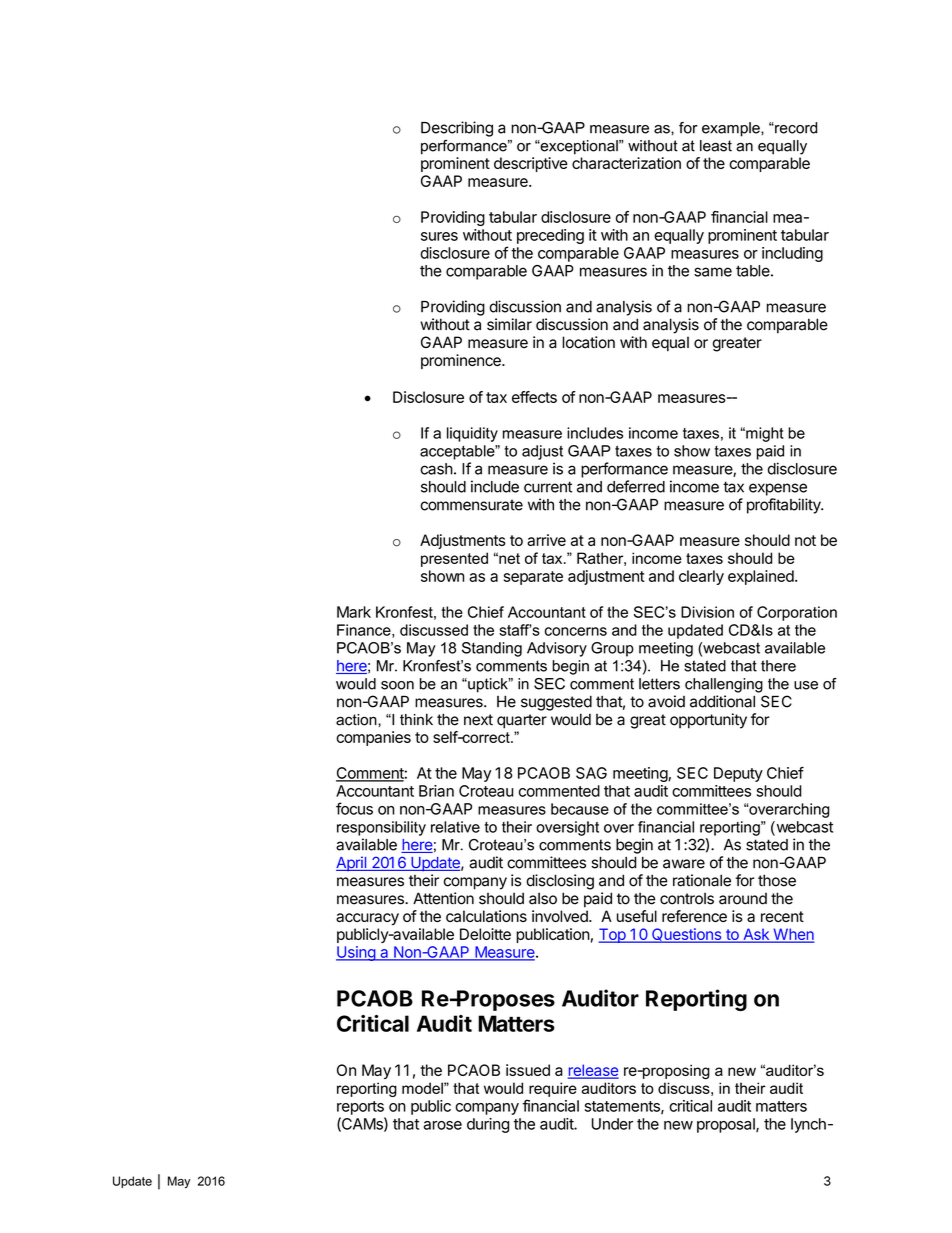 This image has width=952, height=1233. Describe the element at coordinates (732, 129) in the image. I see `example` at that location.
